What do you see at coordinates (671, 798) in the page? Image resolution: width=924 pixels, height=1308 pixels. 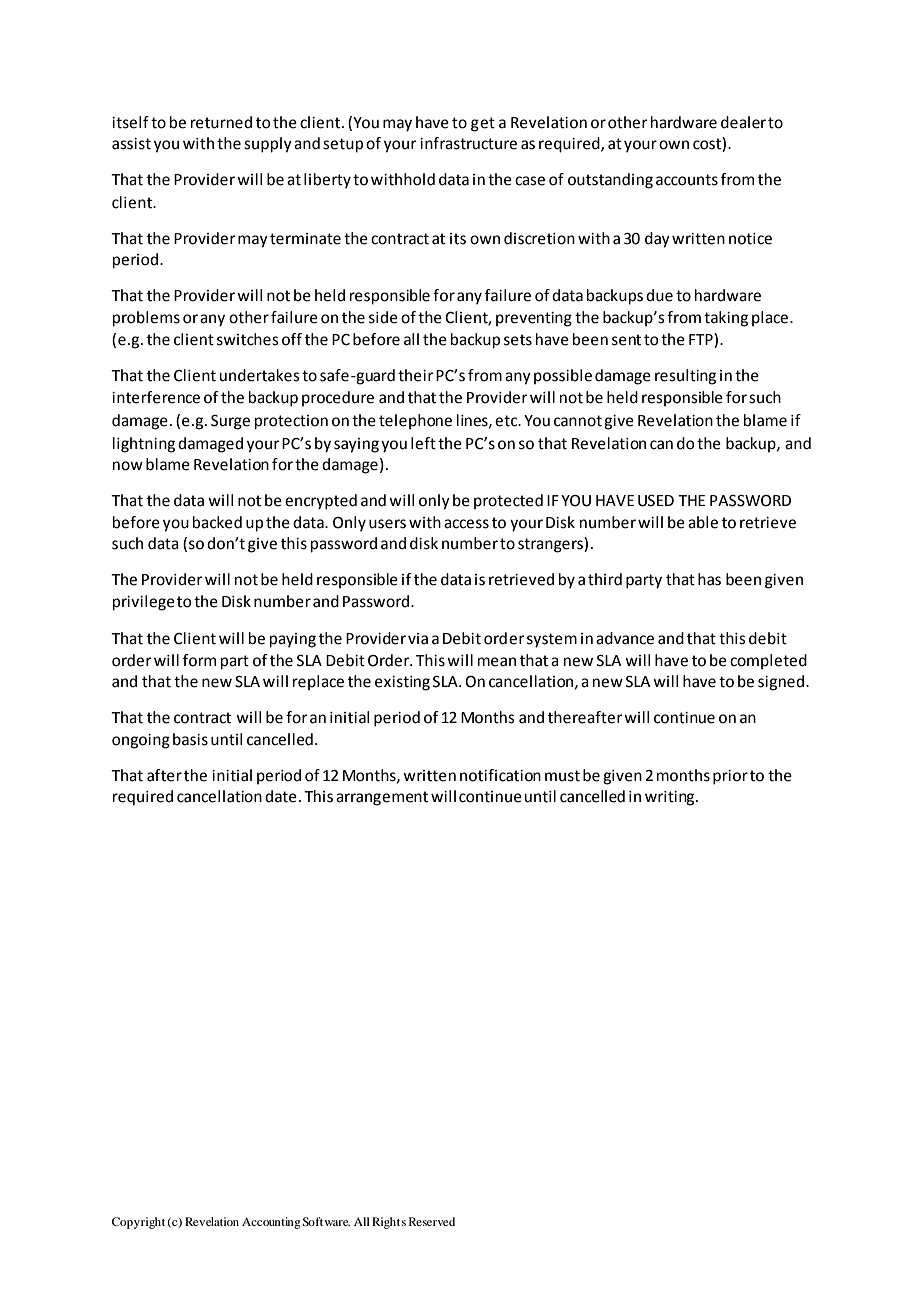 I see `writing` at bounding box center [671, 798].
